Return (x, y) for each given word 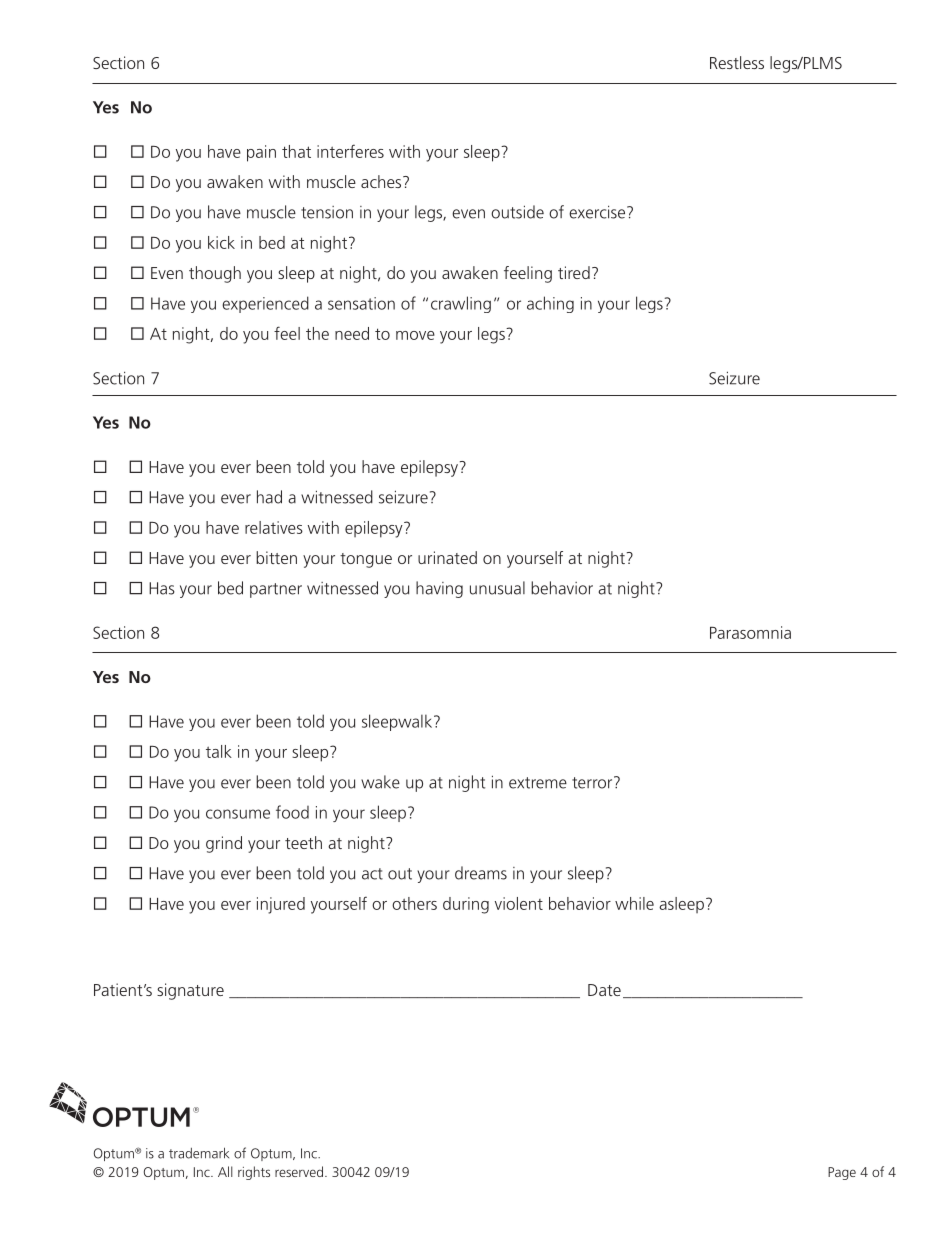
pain (261, 153)
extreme (538, 783)
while (634, 903)
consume (238, 814)
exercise (598, 212)
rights (254, 1173)
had (269, 497)
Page (842, 1173)
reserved (299, 1171)
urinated (447, 557)
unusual (497, 588)
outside (517, 212)
